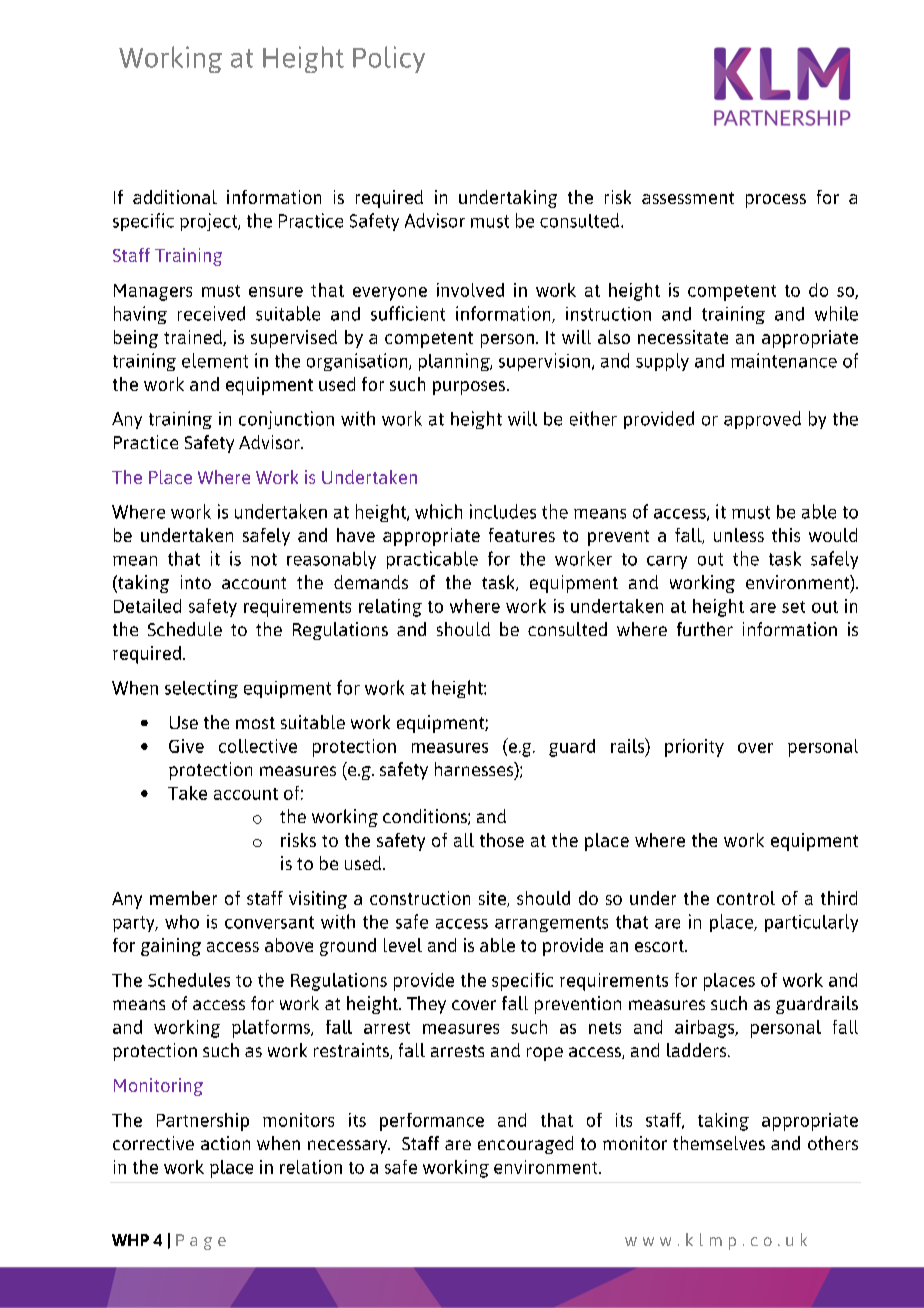  Describe the element at coordinates (694, 748) in the screenshot. I see `priority` at that location.
